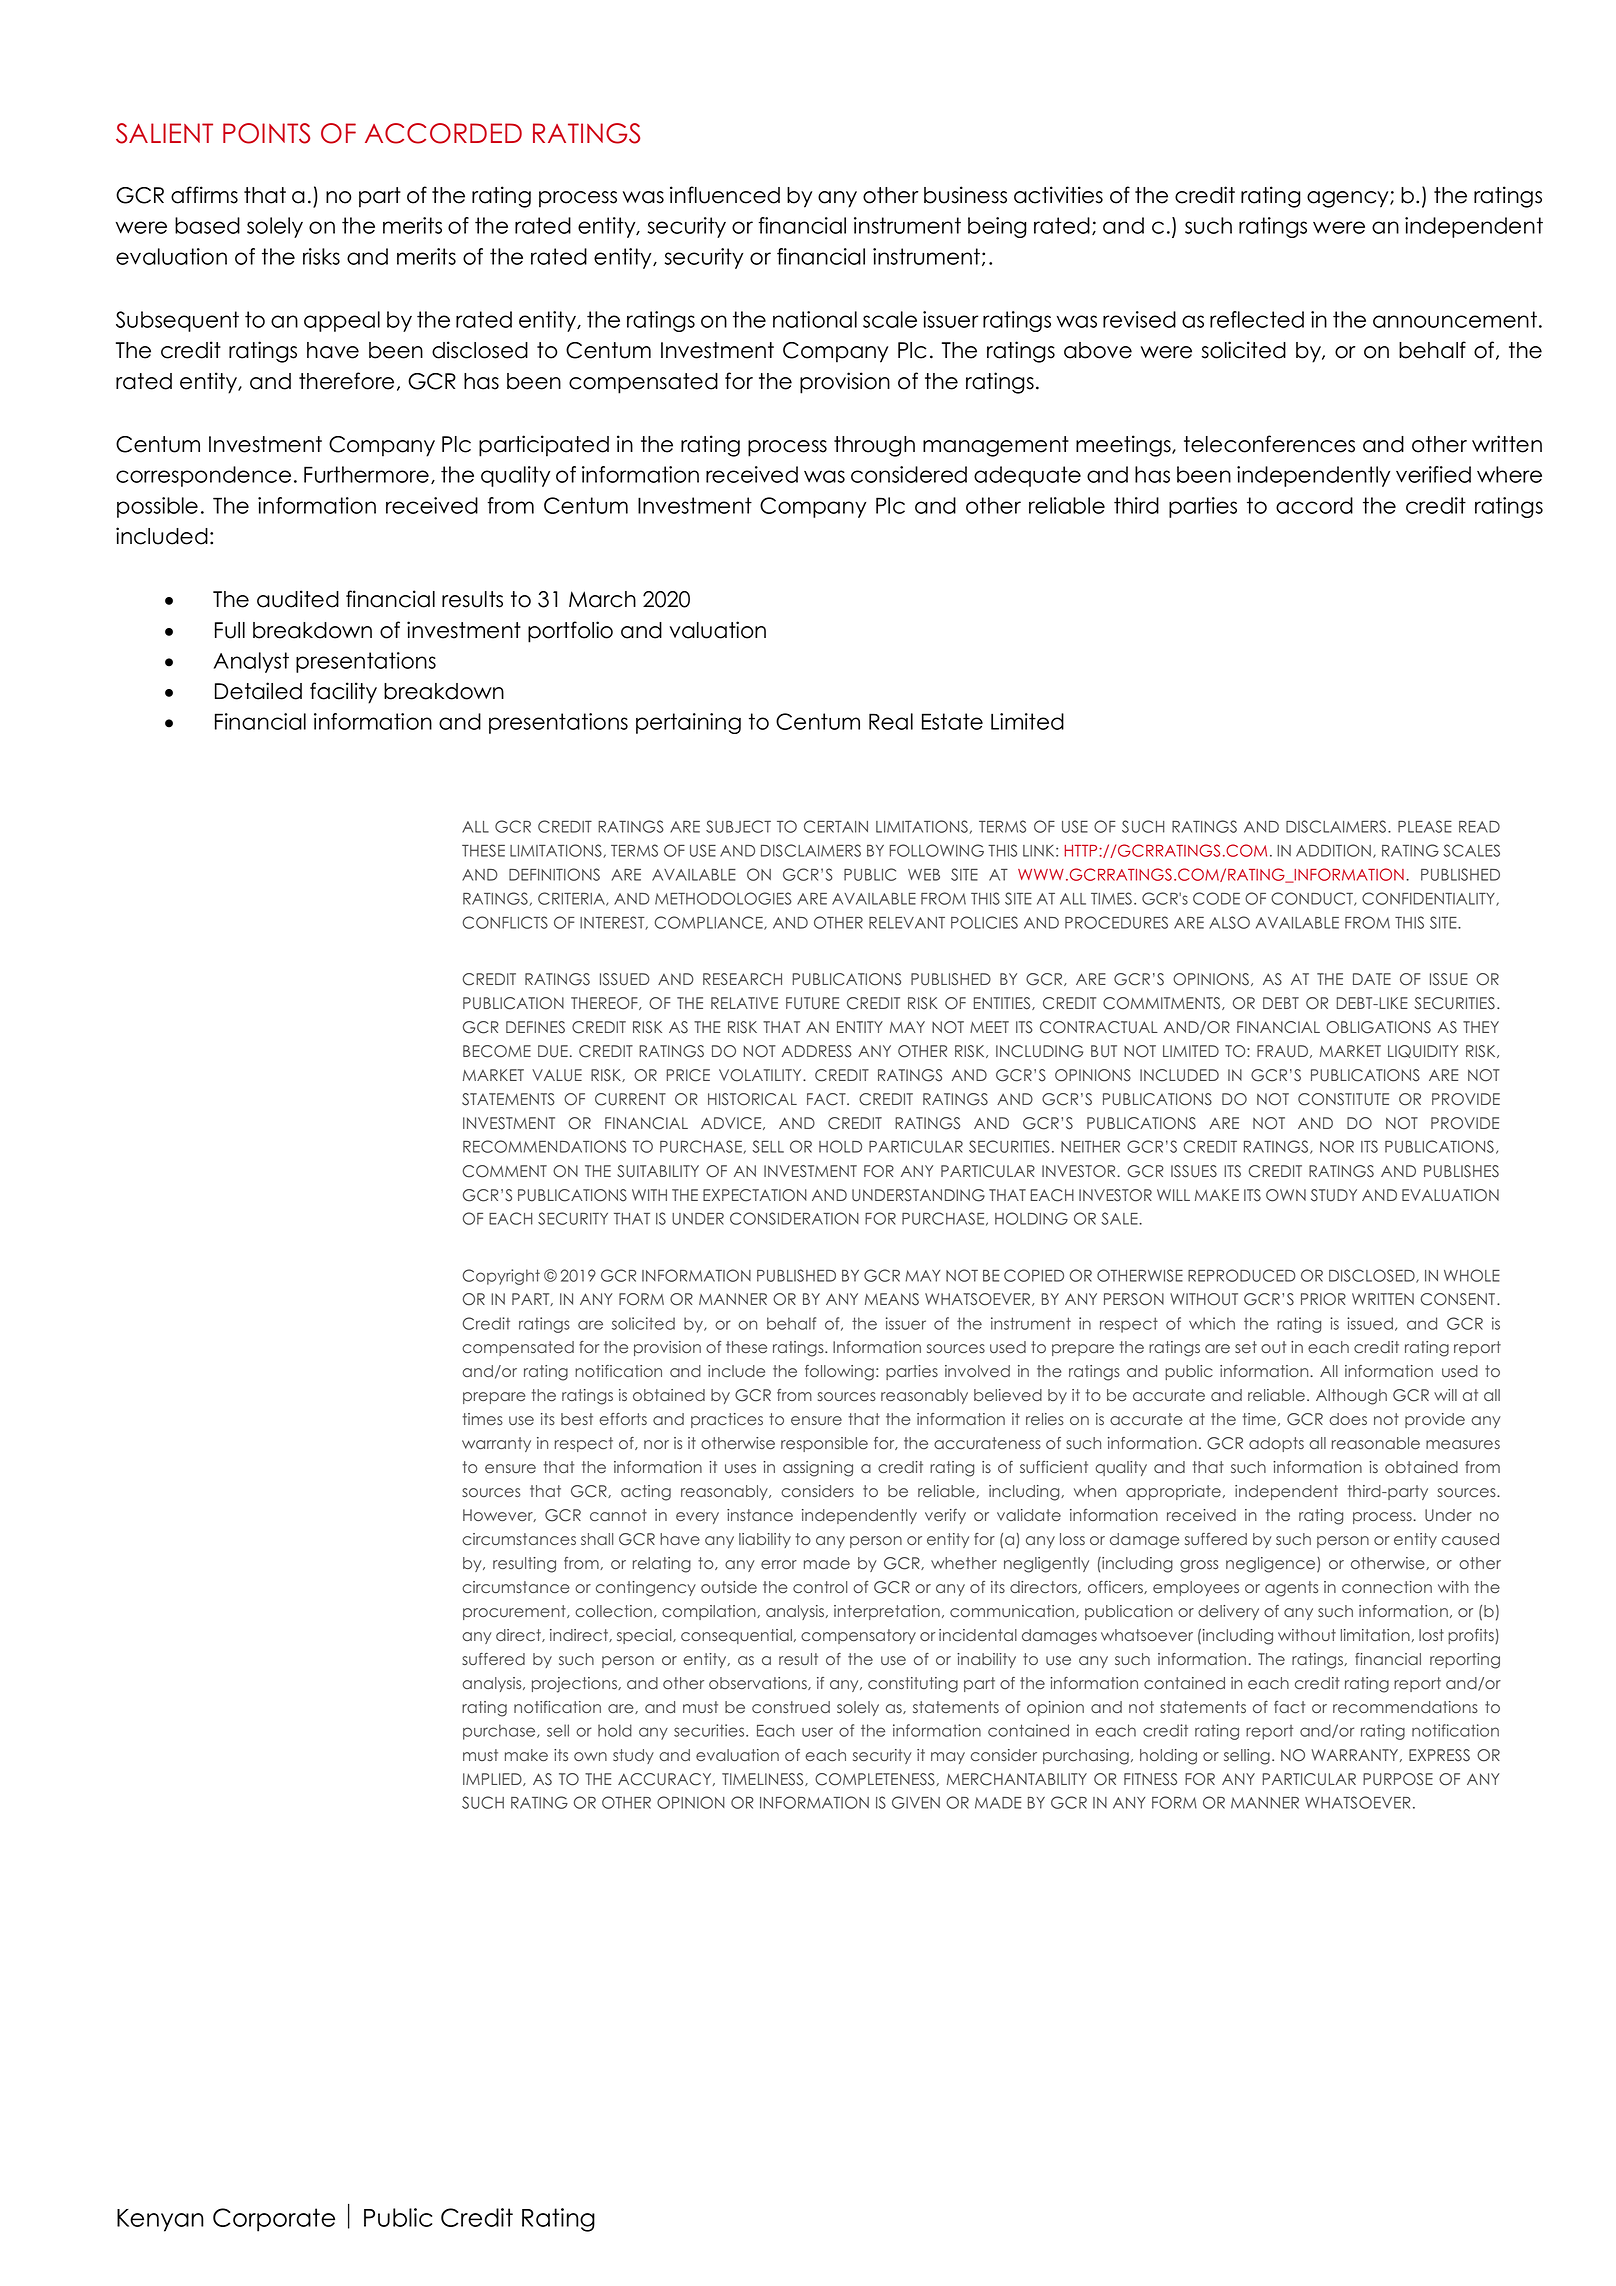 The height and width of the screenshot is (2286, 1616). Describe the element at coordinates (1425, 826) in the screenshot. I see `PLEASE` at that location.
